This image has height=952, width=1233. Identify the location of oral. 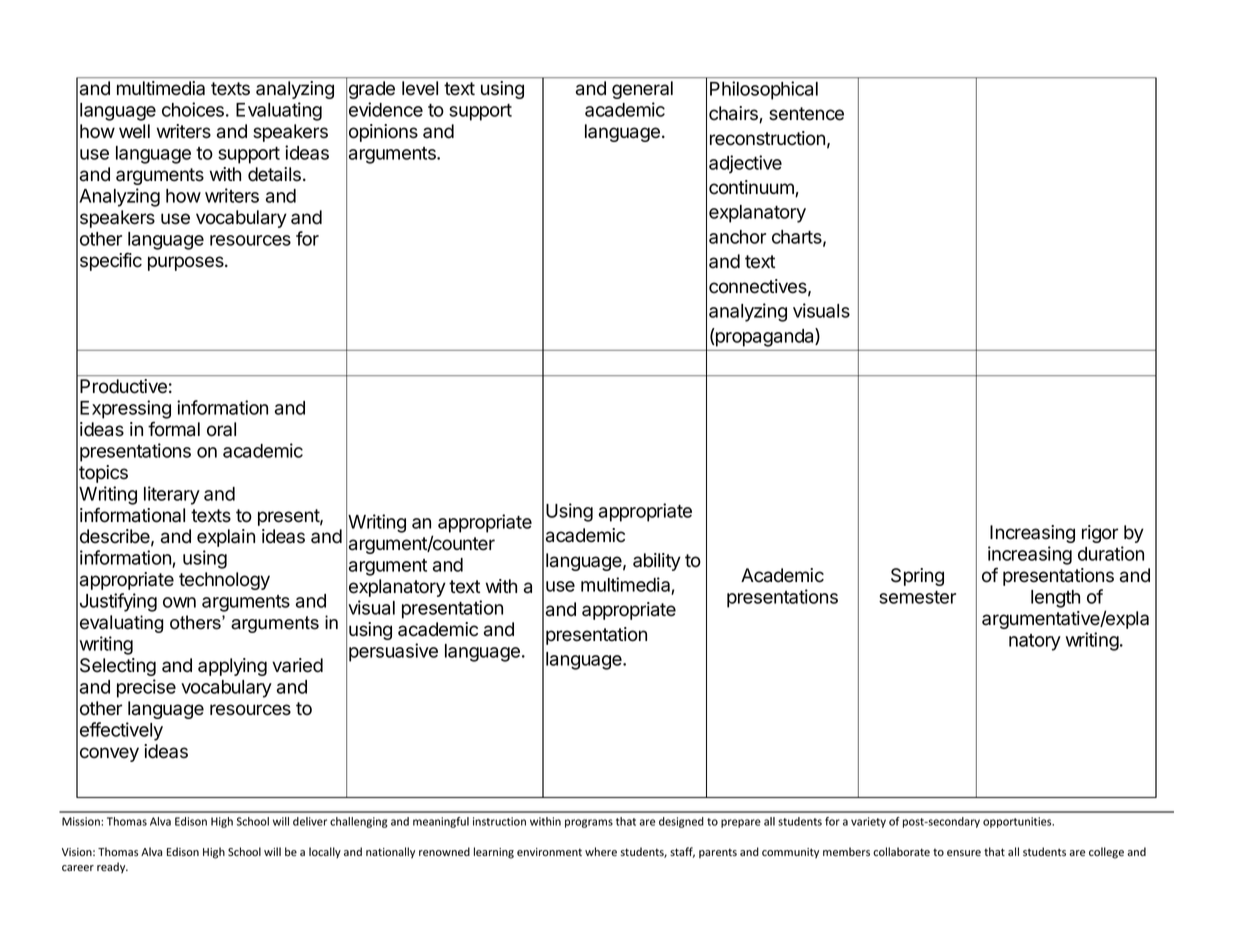
(221, 429).
